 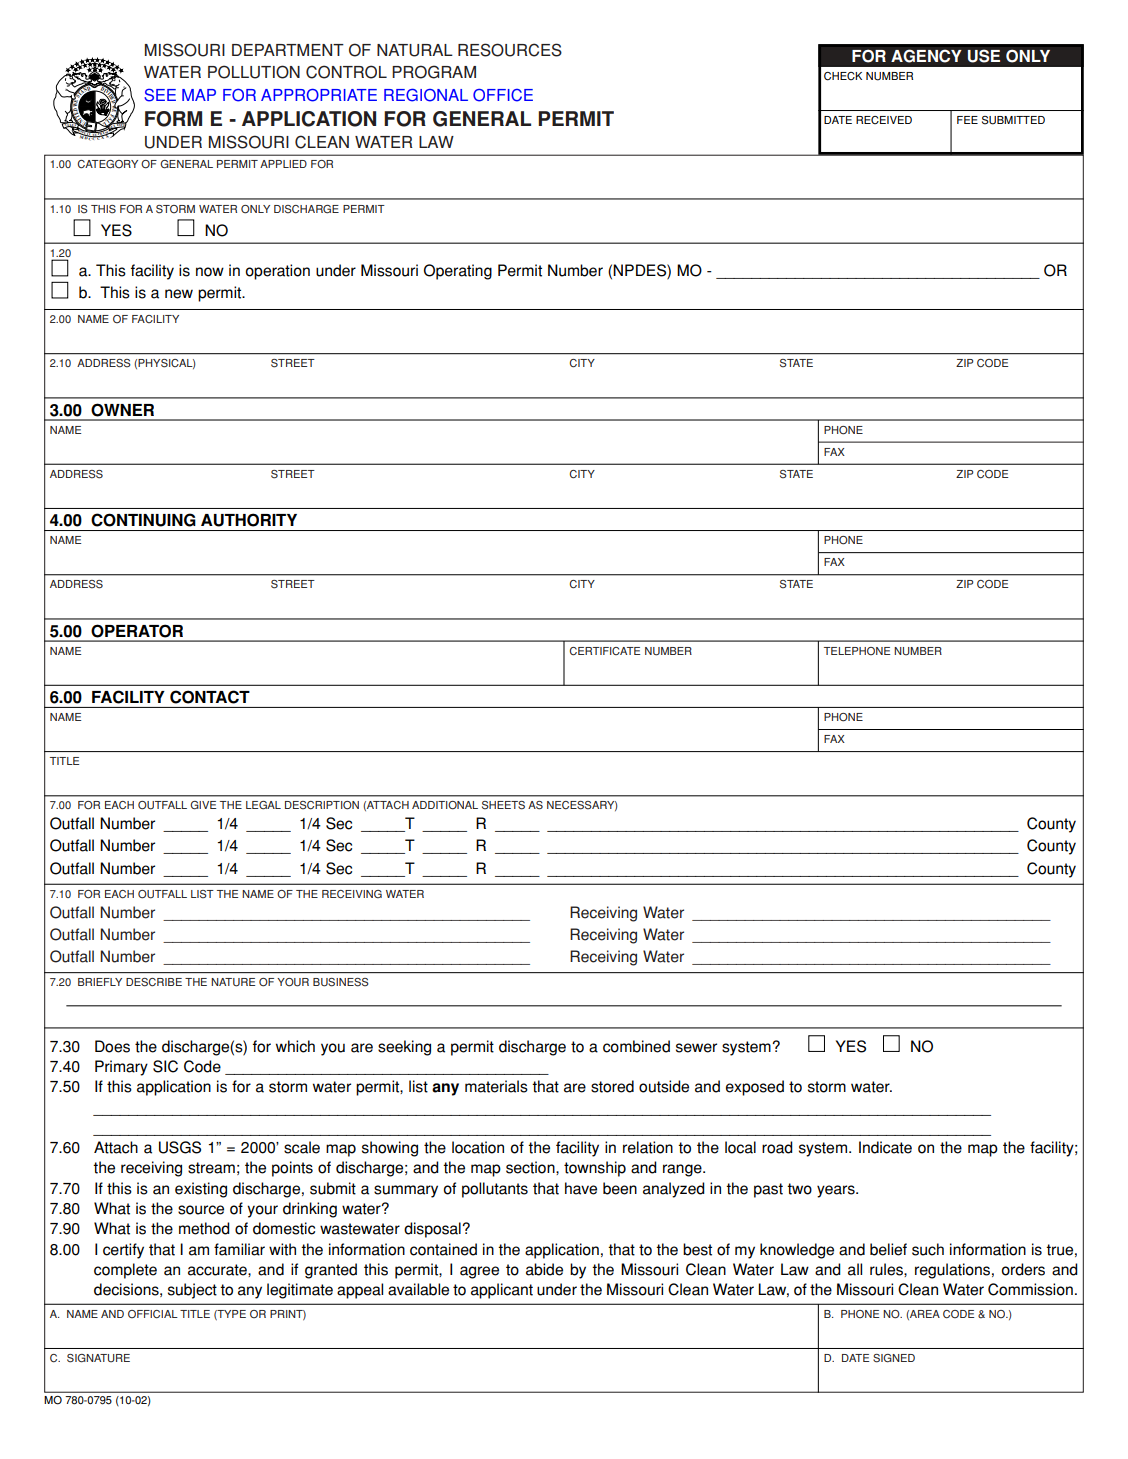 I want to click on DESCRIBE, so click(x=154, y=982).
